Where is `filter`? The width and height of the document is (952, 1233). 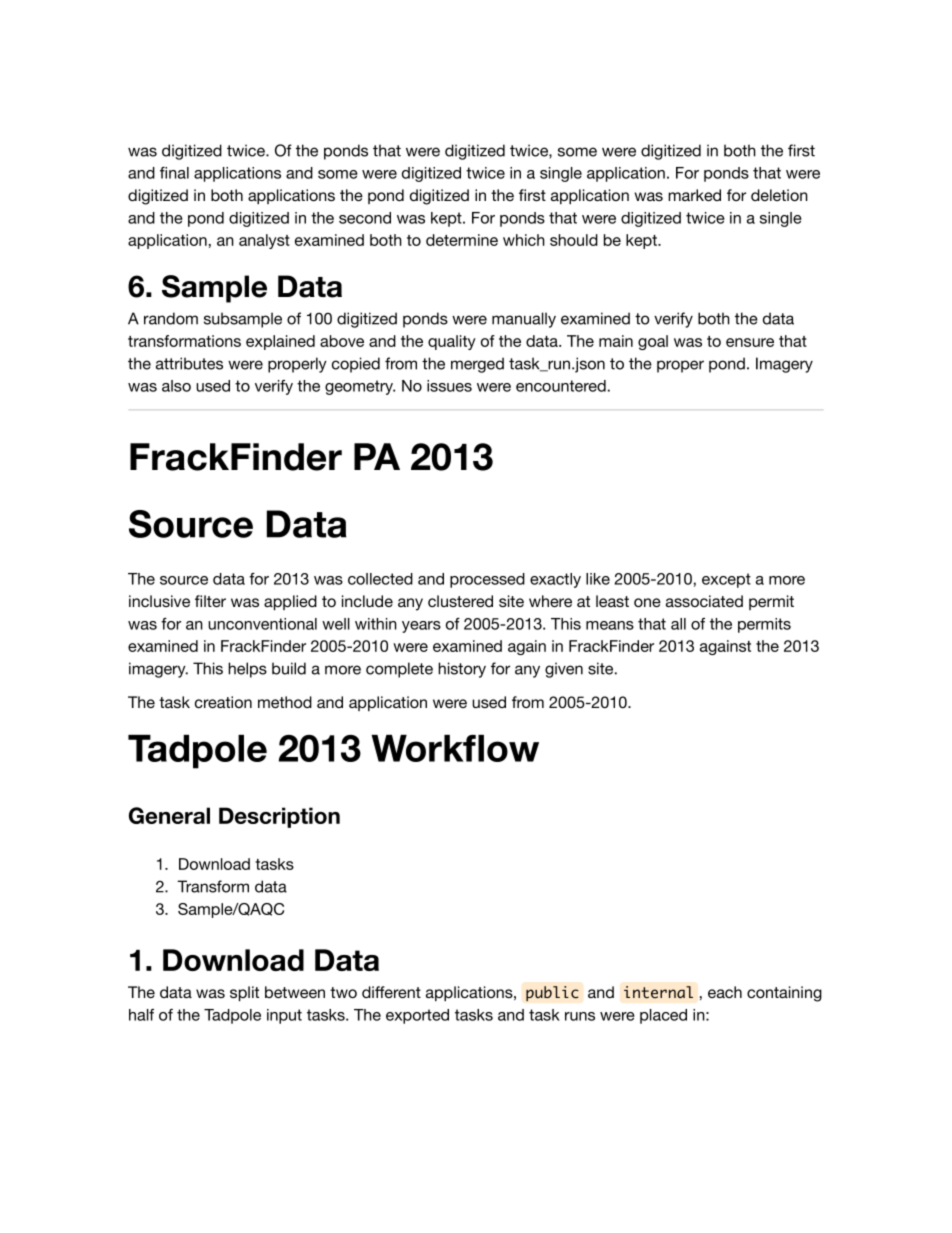 filter is located at coordinates (210, 601).
